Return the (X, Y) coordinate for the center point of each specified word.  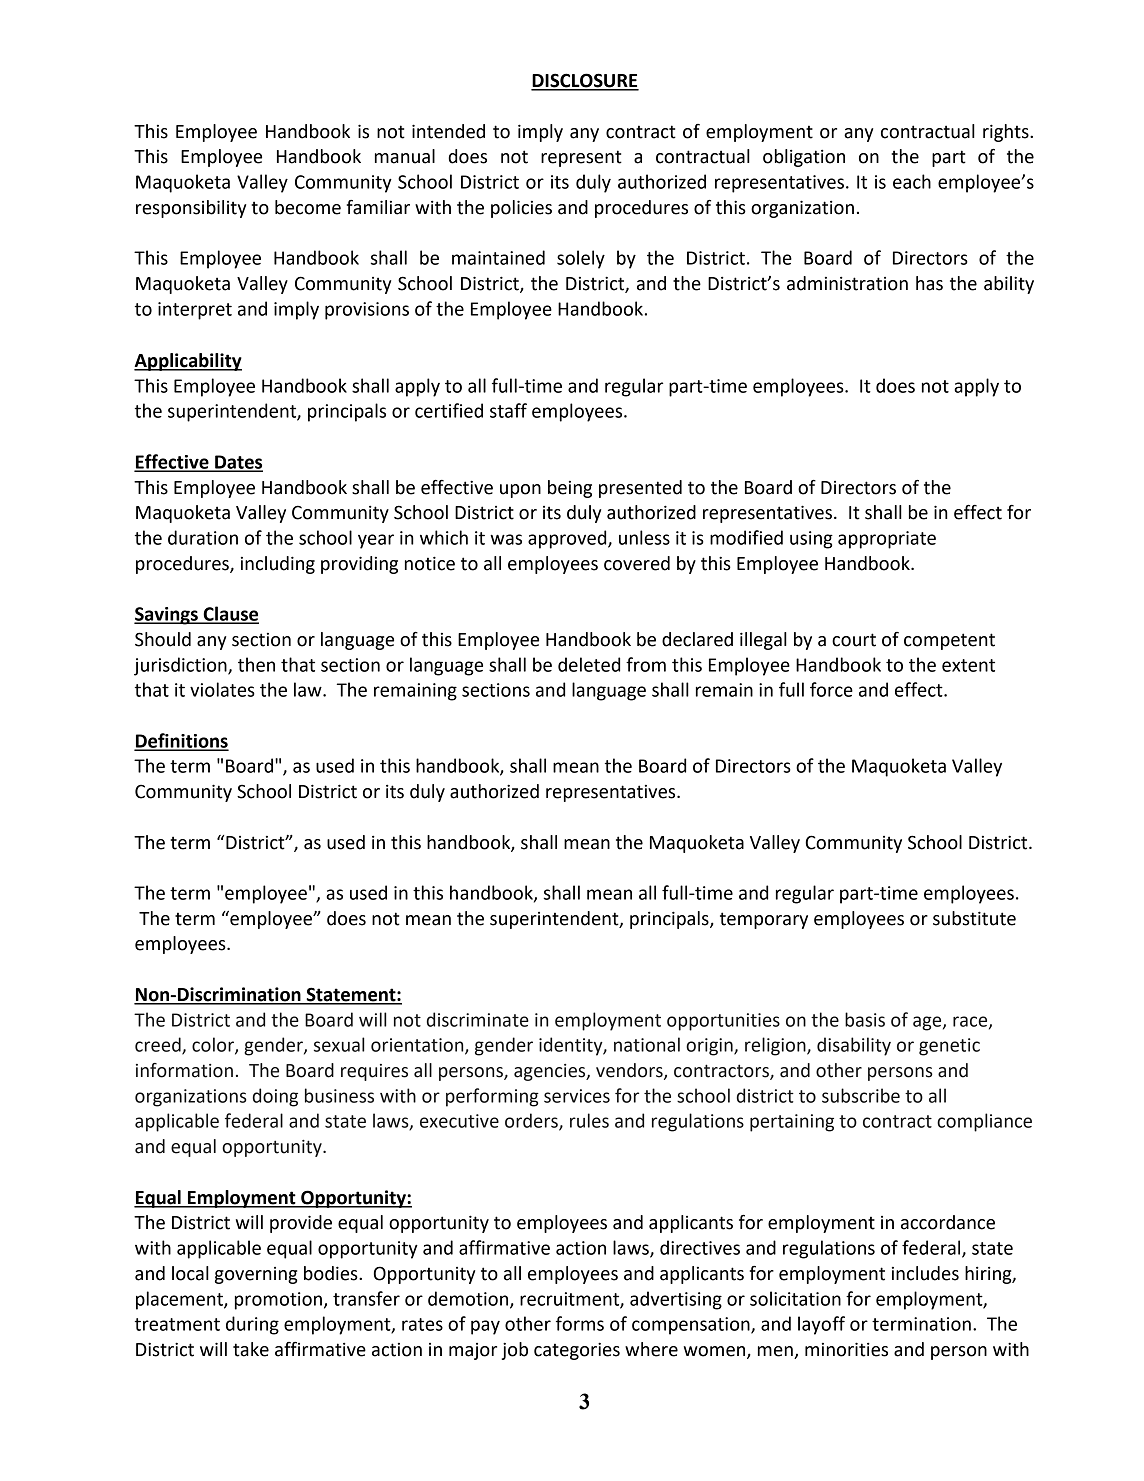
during (252, 1325)
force (831, 689)
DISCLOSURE (585, 81)
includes (925, 1273)
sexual (339, 1044)
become (308, 207)
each (912, 181)
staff (508, 410)
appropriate (887, 540)
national (647, 1044)
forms (580, 1323)
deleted (589, 664)
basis (865, 1019)
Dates (238, 463)
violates (222, 689)
